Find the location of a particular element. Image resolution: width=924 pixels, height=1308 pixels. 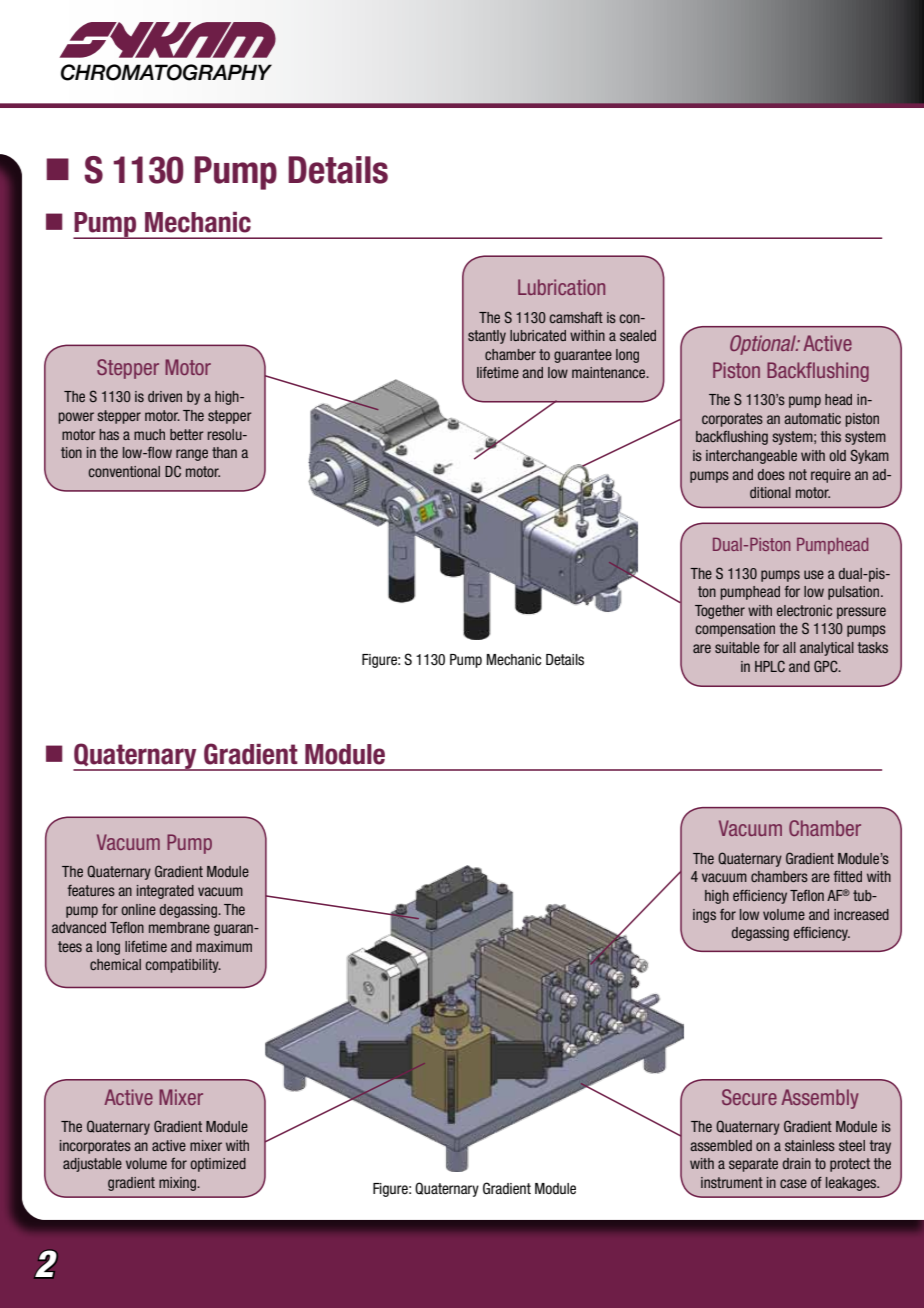

automatic is located at coordinates (812, 418).
